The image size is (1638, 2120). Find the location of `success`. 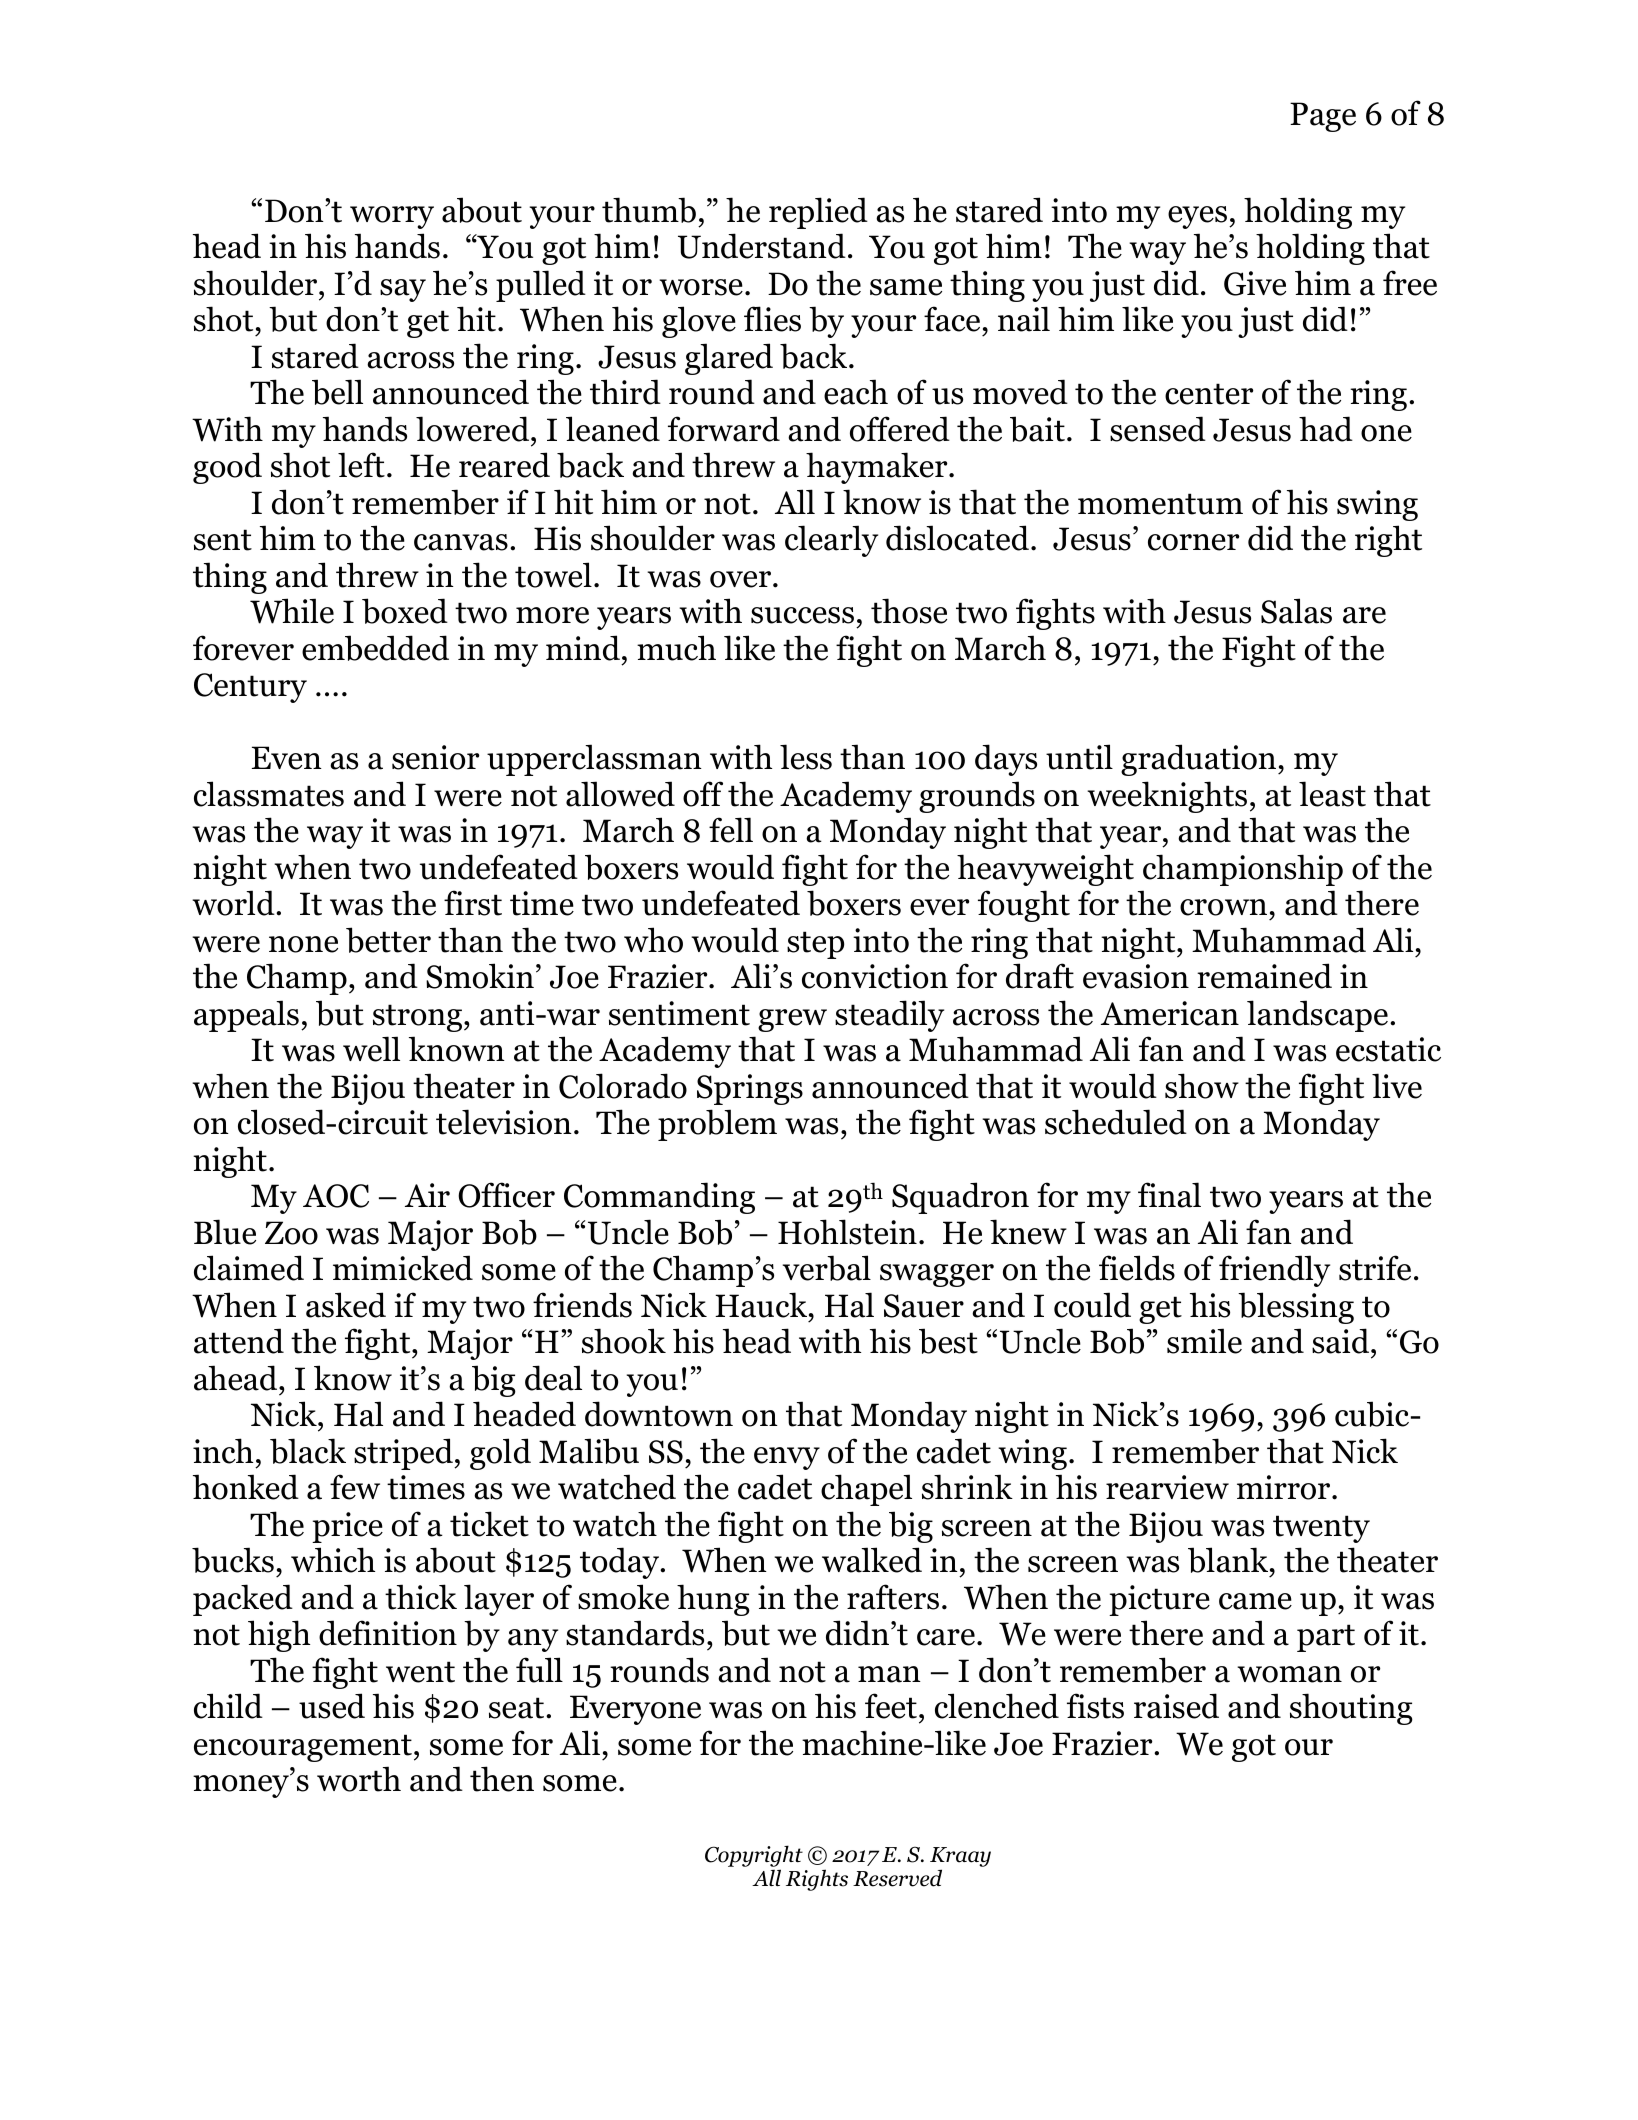

success is located at coordinates (802, 615).
